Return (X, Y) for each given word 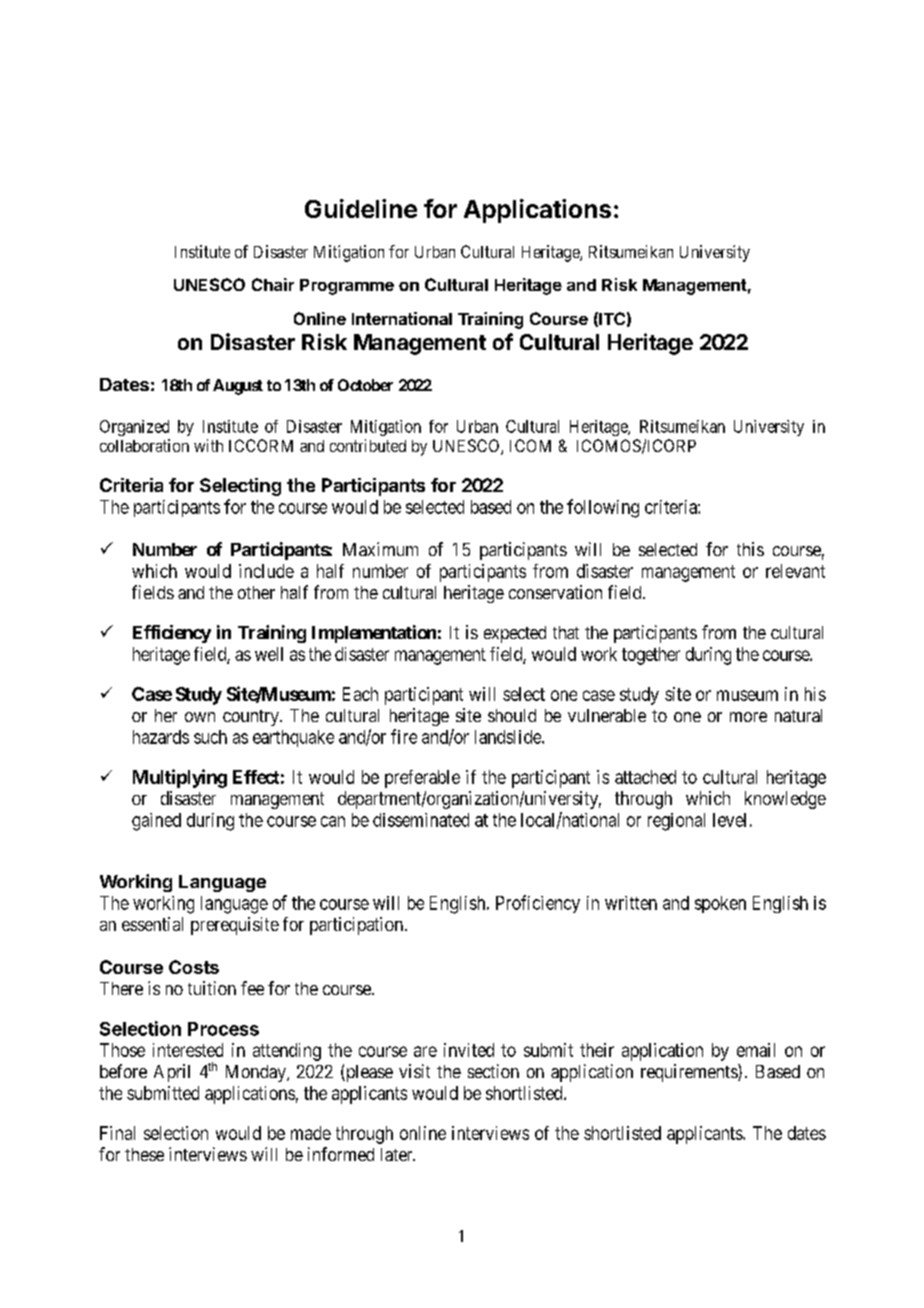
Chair (273, 284)
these (144, 1154)
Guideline (361, 208)
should (512, 715)
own (200, 717)
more (748, 717)
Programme (347, 287)
